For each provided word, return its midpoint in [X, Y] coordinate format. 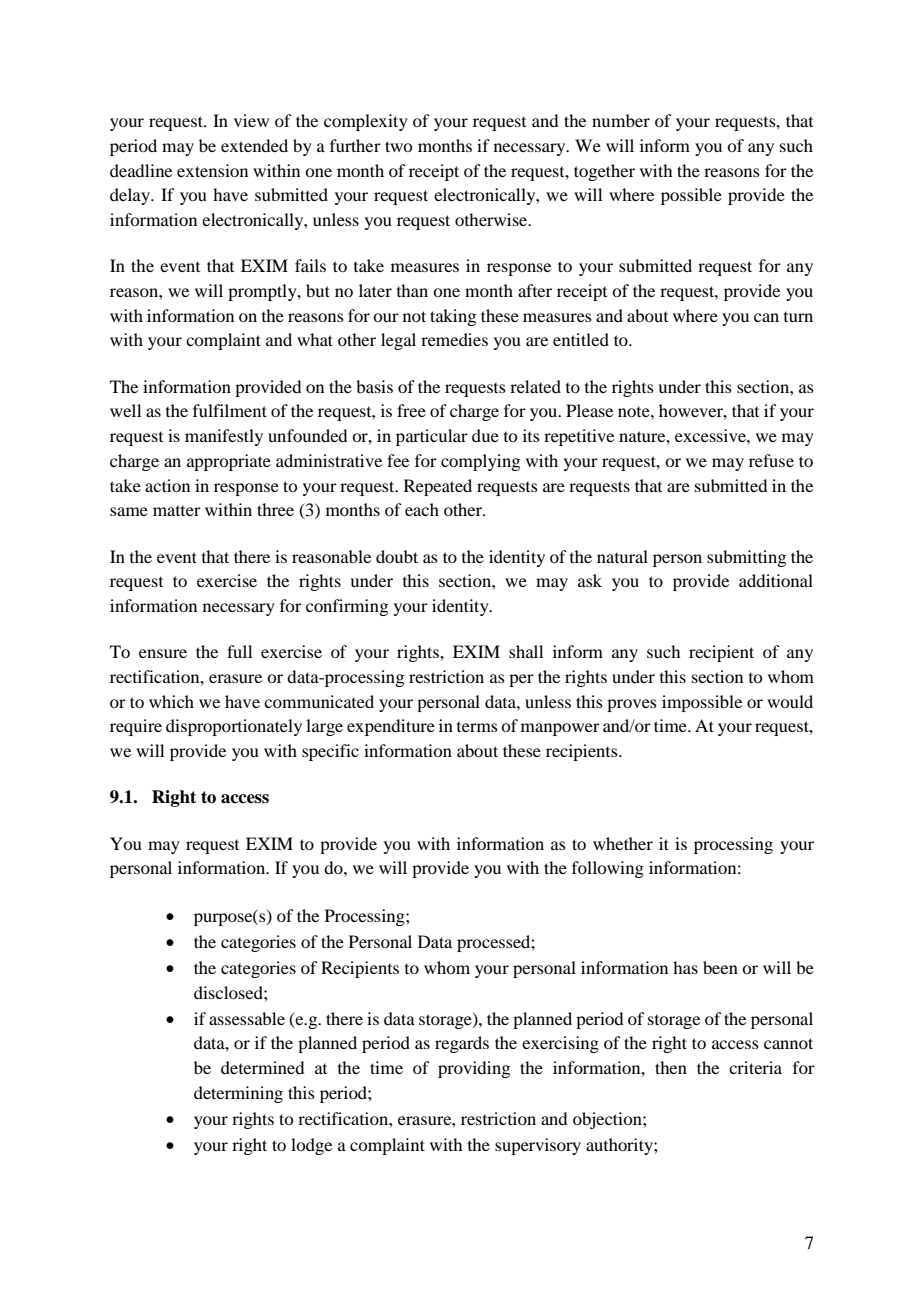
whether [623, 843]
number [621, 120]
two [398, 146]
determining [238, 1094]
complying [480, 462]
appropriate [229, 462]
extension [212, 170]
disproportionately [234, 727]
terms [477, 727]
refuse [771, 460]
